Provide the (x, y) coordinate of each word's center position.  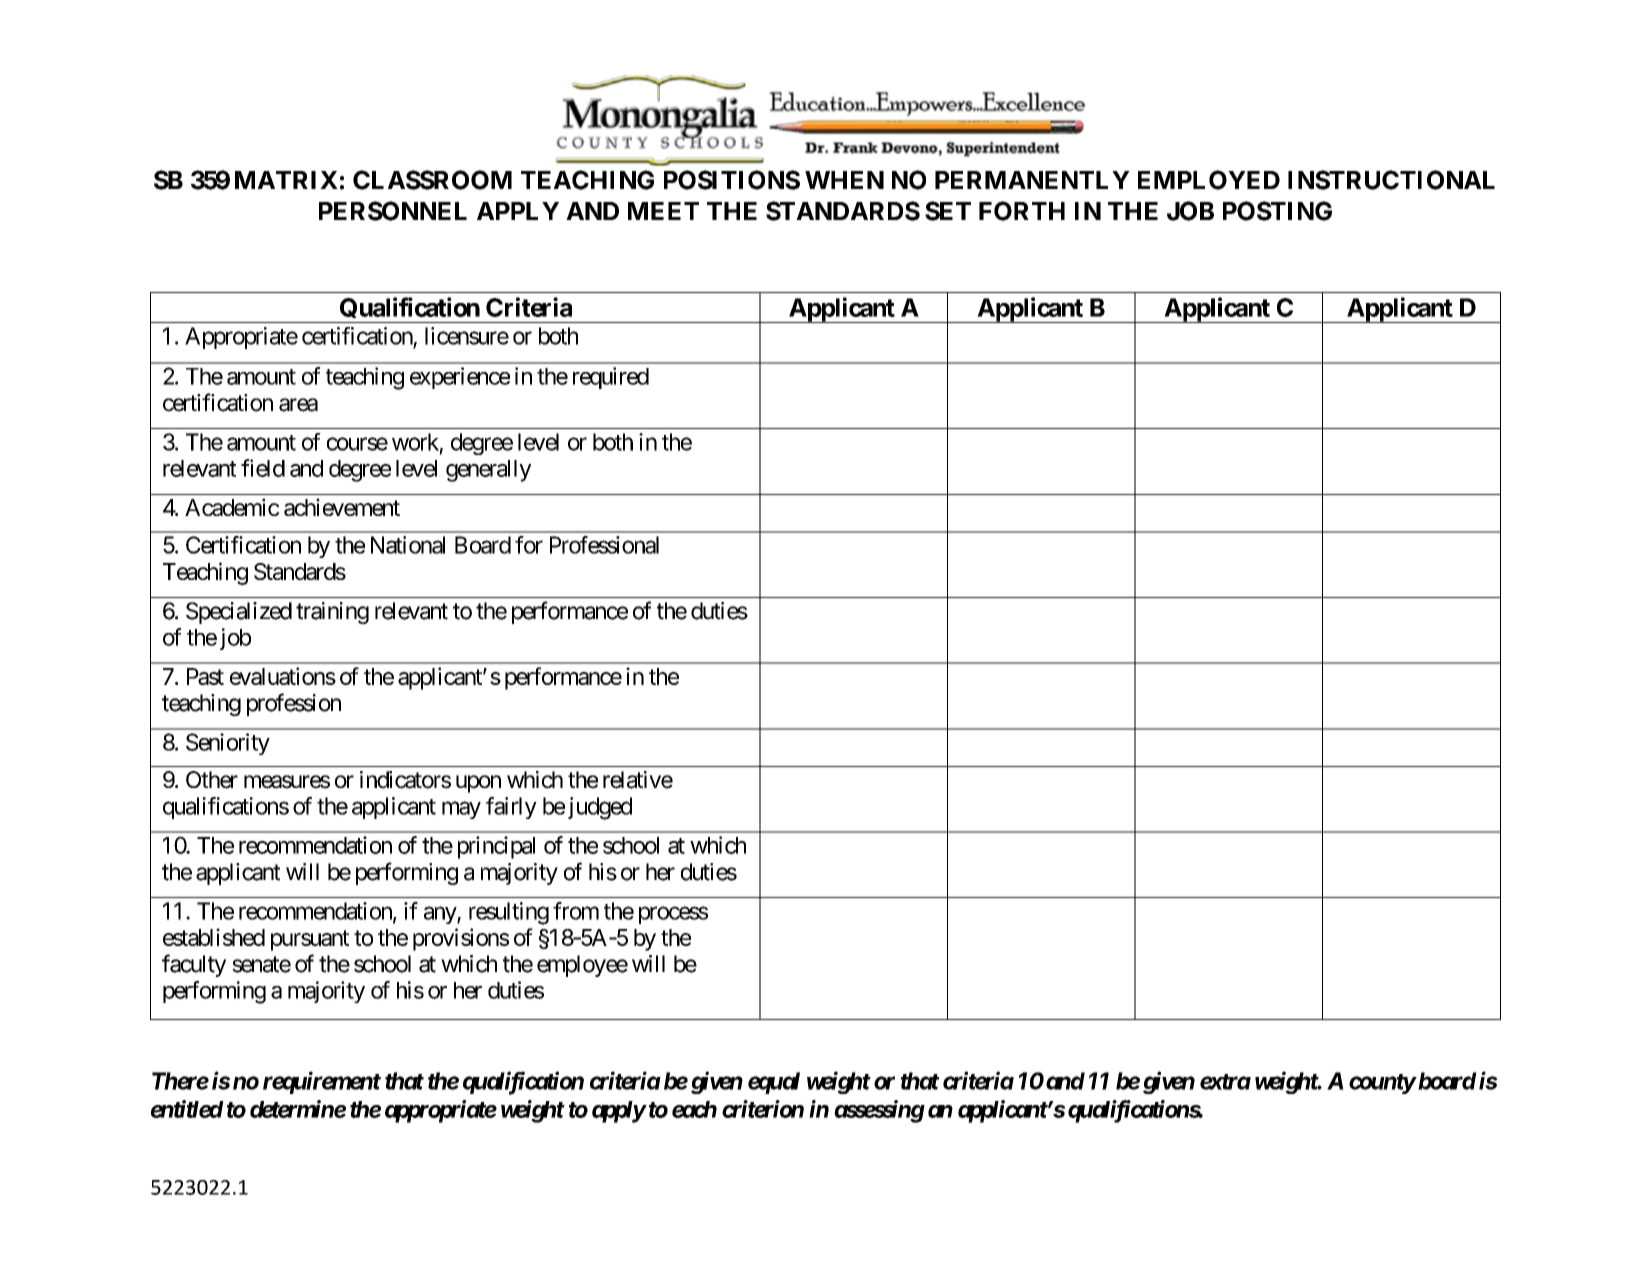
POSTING (1277, 211)
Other (212, 780)
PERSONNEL (393, 211)
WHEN (844, 180)
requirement (322, 1082)
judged (600, 808)
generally (488, 471)
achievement (342, 507)
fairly (511, 808)
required (611, 378)
